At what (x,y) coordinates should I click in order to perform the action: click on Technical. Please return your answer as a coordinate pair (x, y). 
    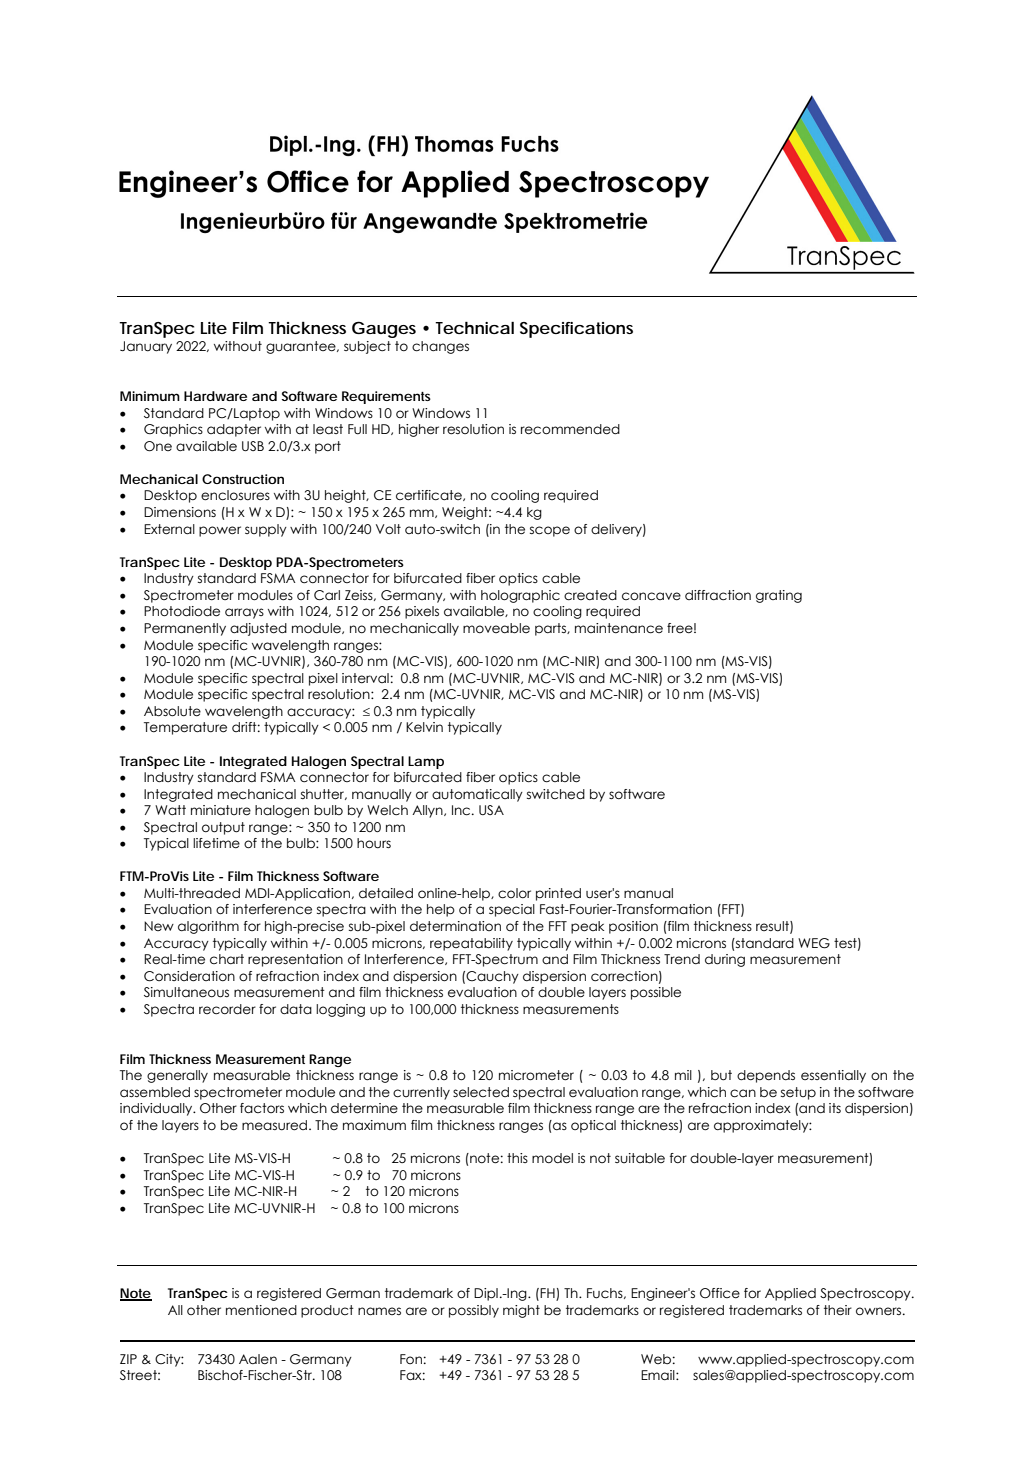
    Looking at the image, I should click on (474, 327).
